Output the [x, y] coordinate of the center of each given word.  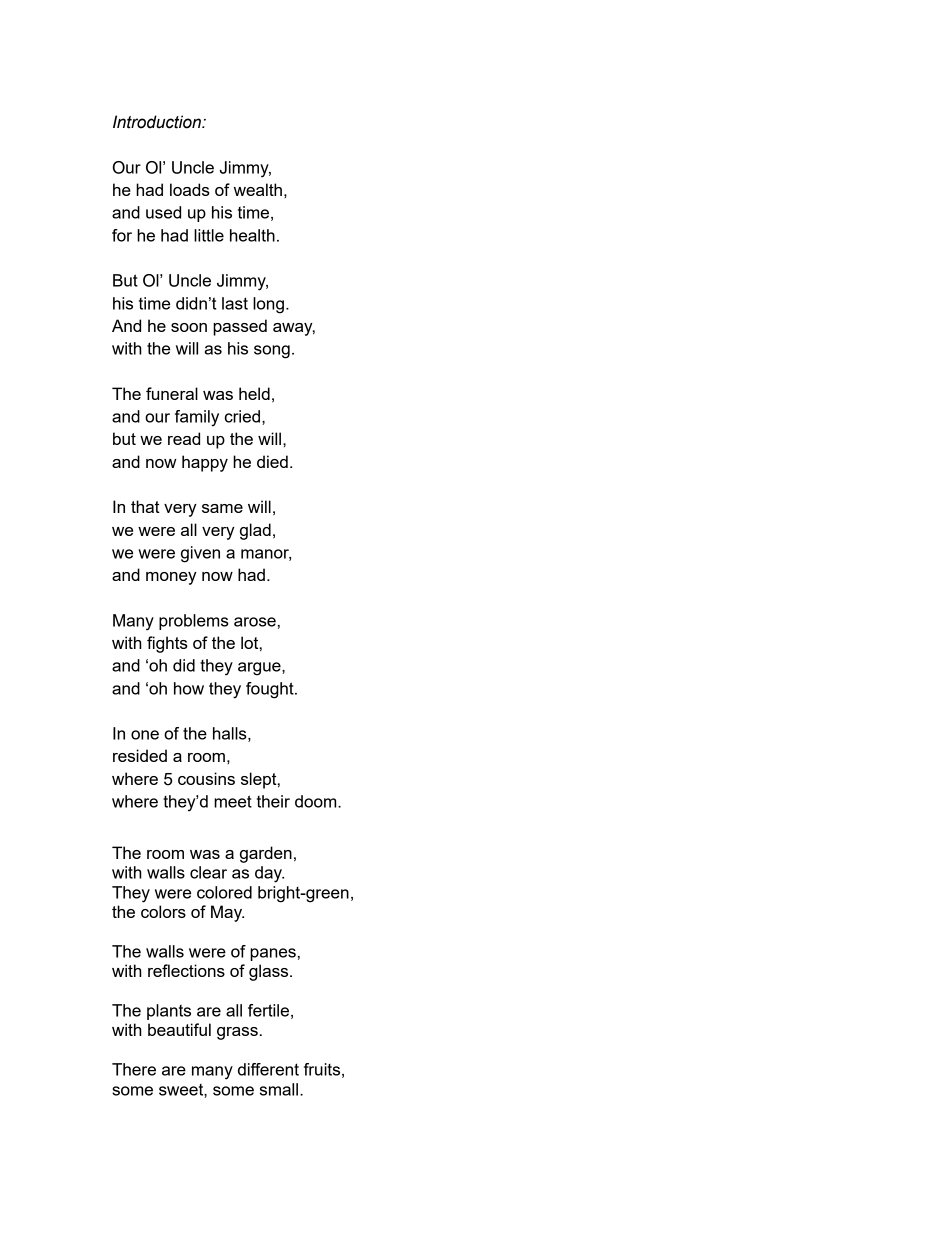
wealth [258, 189]
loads [190, 189]
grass [237, 1033]
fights [167, 644]
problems [194, 622]
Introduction [158, 122]
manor [266, 555]
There [134, 1069]
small [280, 1089]
